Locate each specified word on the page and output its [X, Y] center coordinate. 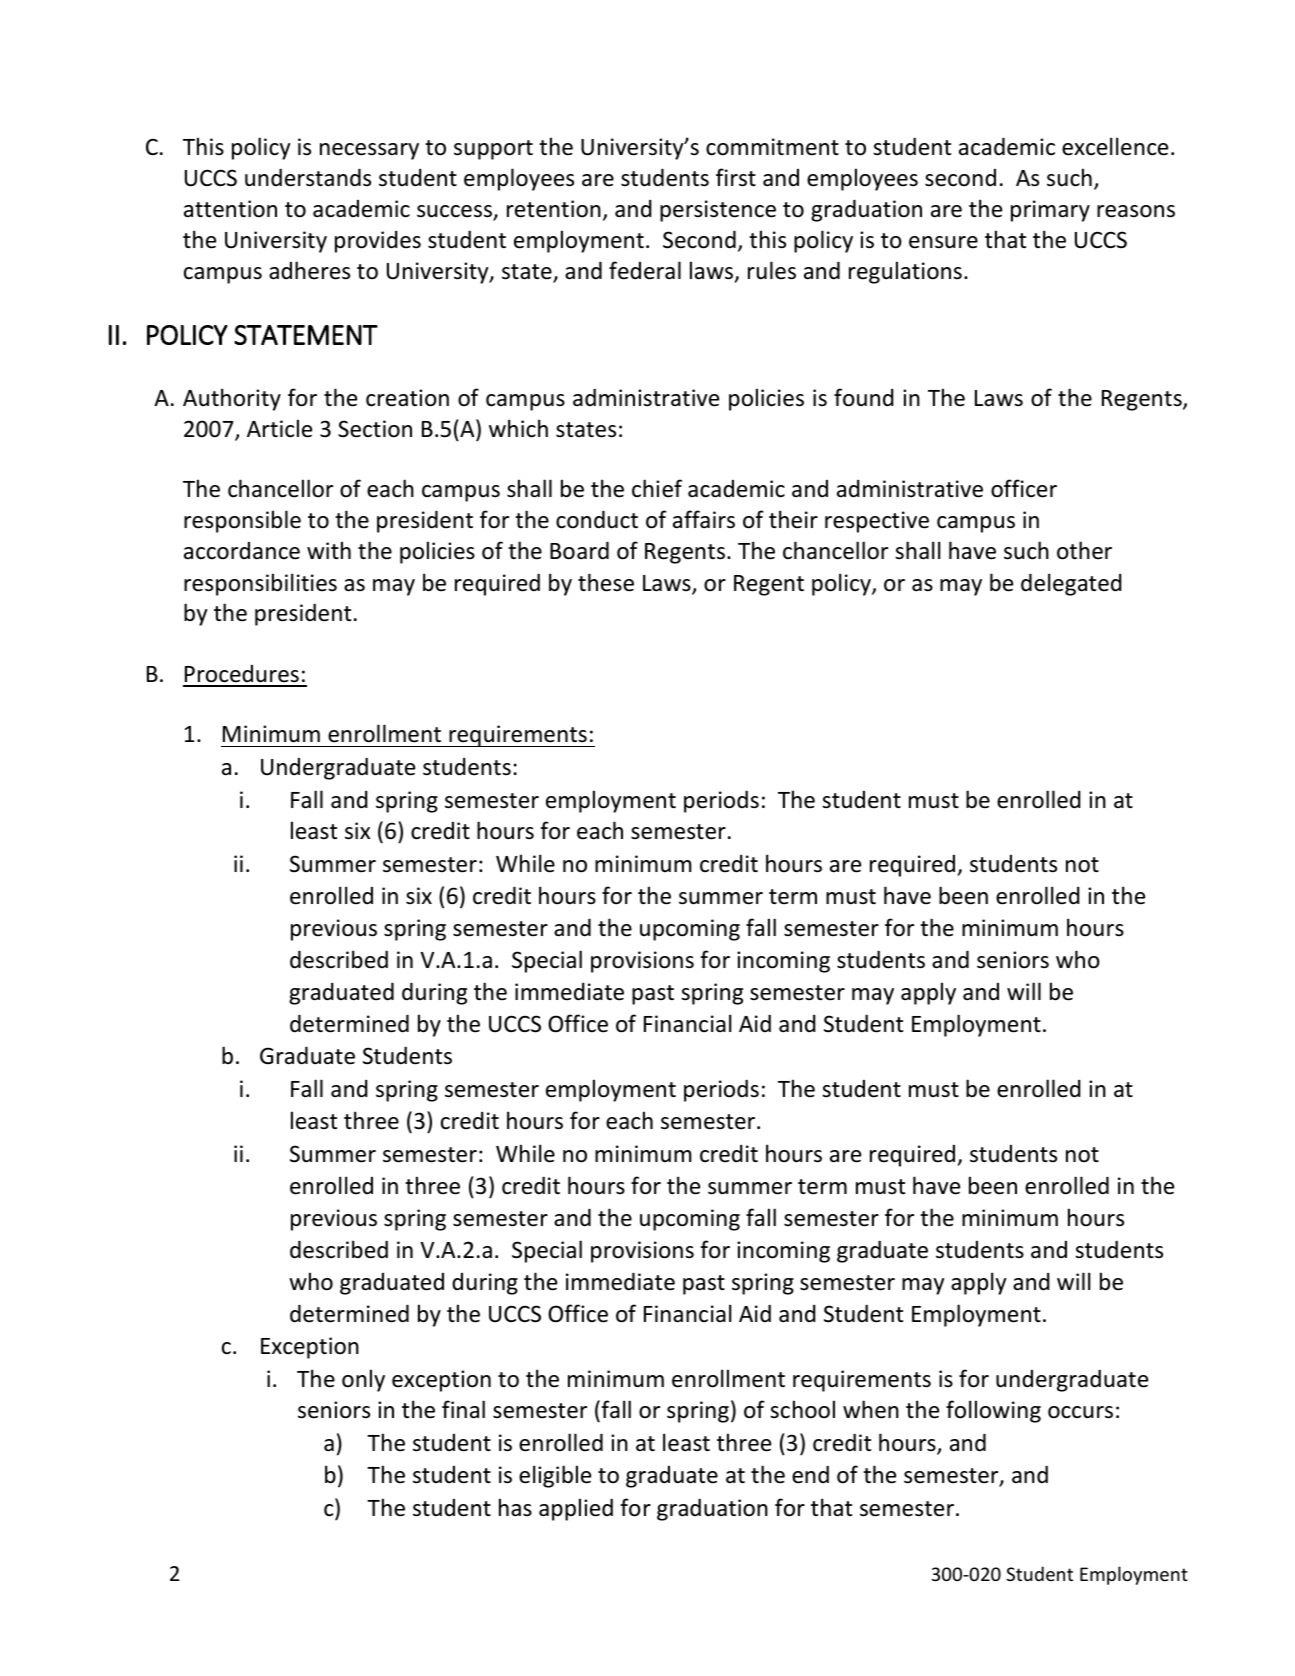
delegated [1071, 584]
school [802, 1409]
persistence [718, 211]
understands [308, 177]
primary [1050, 211]
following [993, 1411]
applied [576, 1509]
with [329, 550]
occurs [1080, 1412]
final [463, 1409]
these [606, 582]
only [363, 1380]
